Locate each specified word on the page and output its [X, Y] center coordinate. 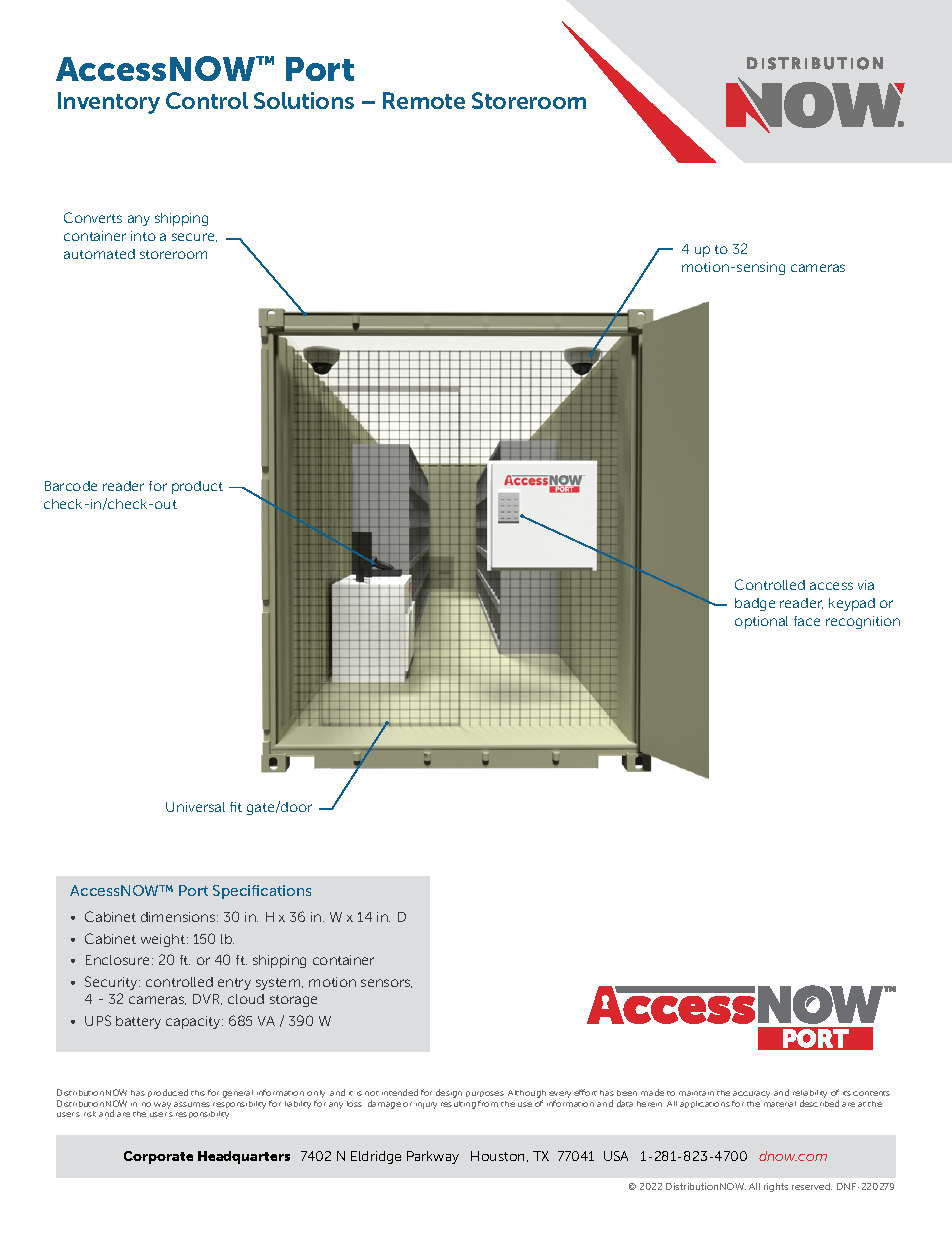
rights [776, 1187]
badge [755, 604]
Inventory [109, 103]
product [197, 487]
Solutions [304, 100]
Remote [424, 100]
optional [761, 622]
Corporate [158, 1157]
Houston [499, 1156]
